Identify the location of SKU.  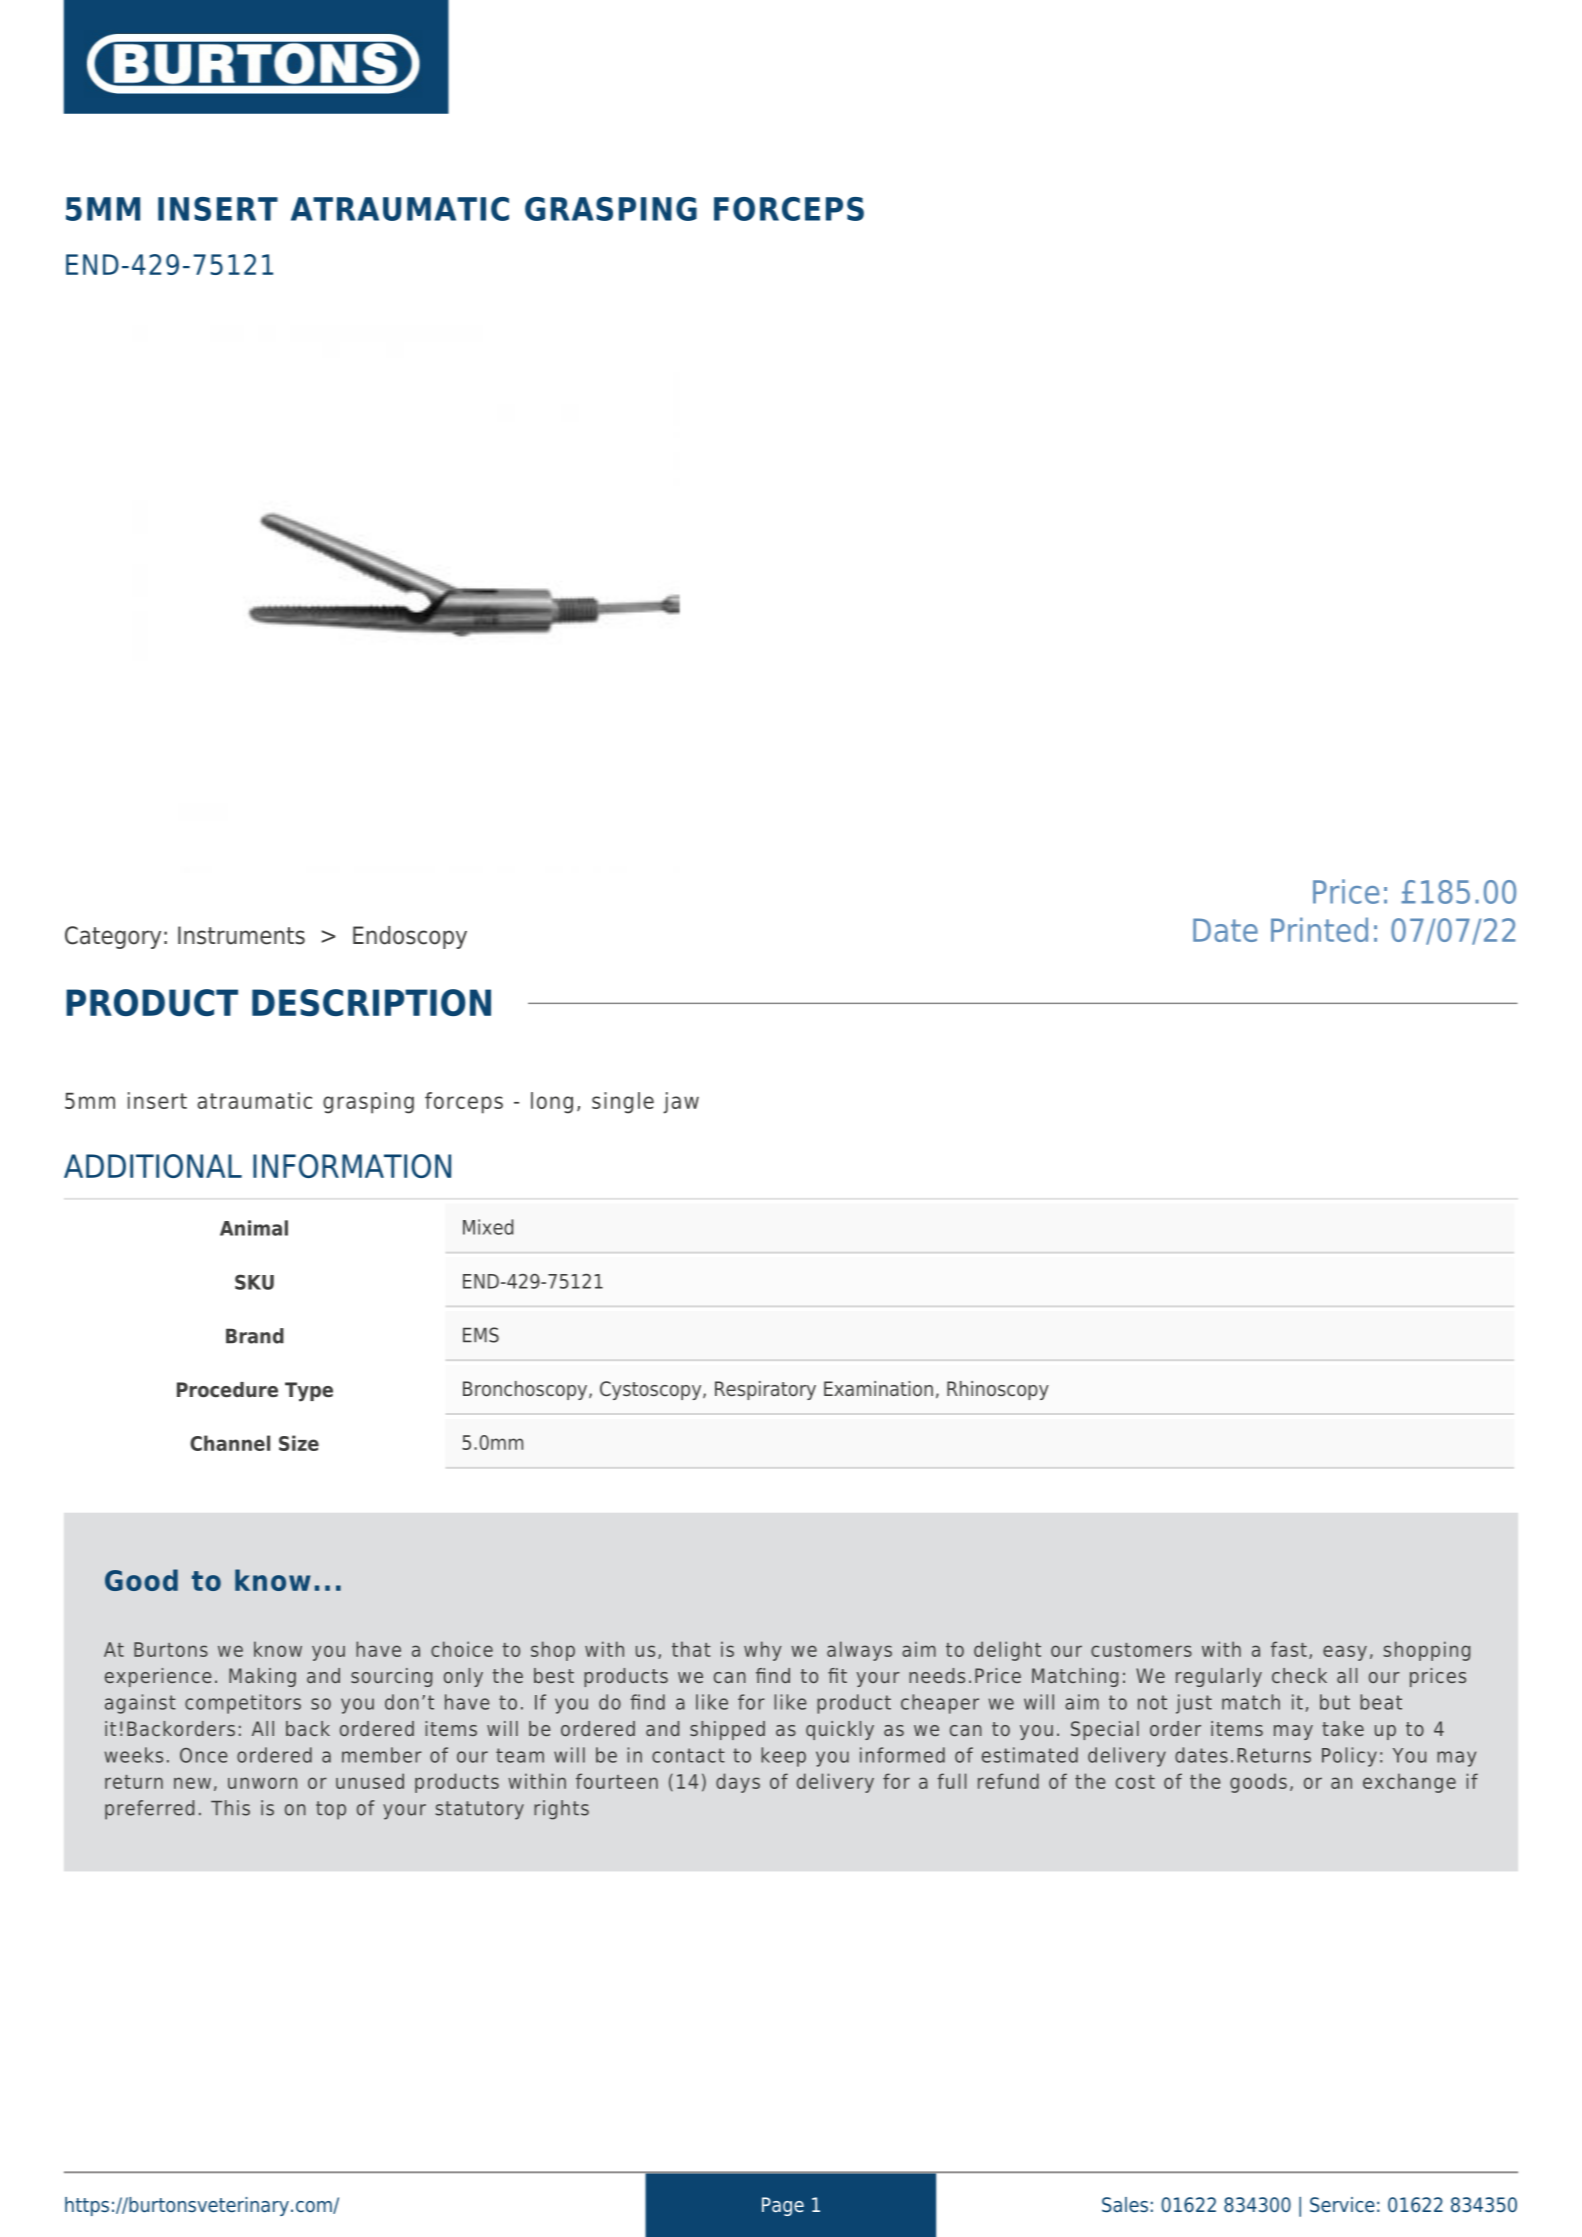
(254, 1282).
